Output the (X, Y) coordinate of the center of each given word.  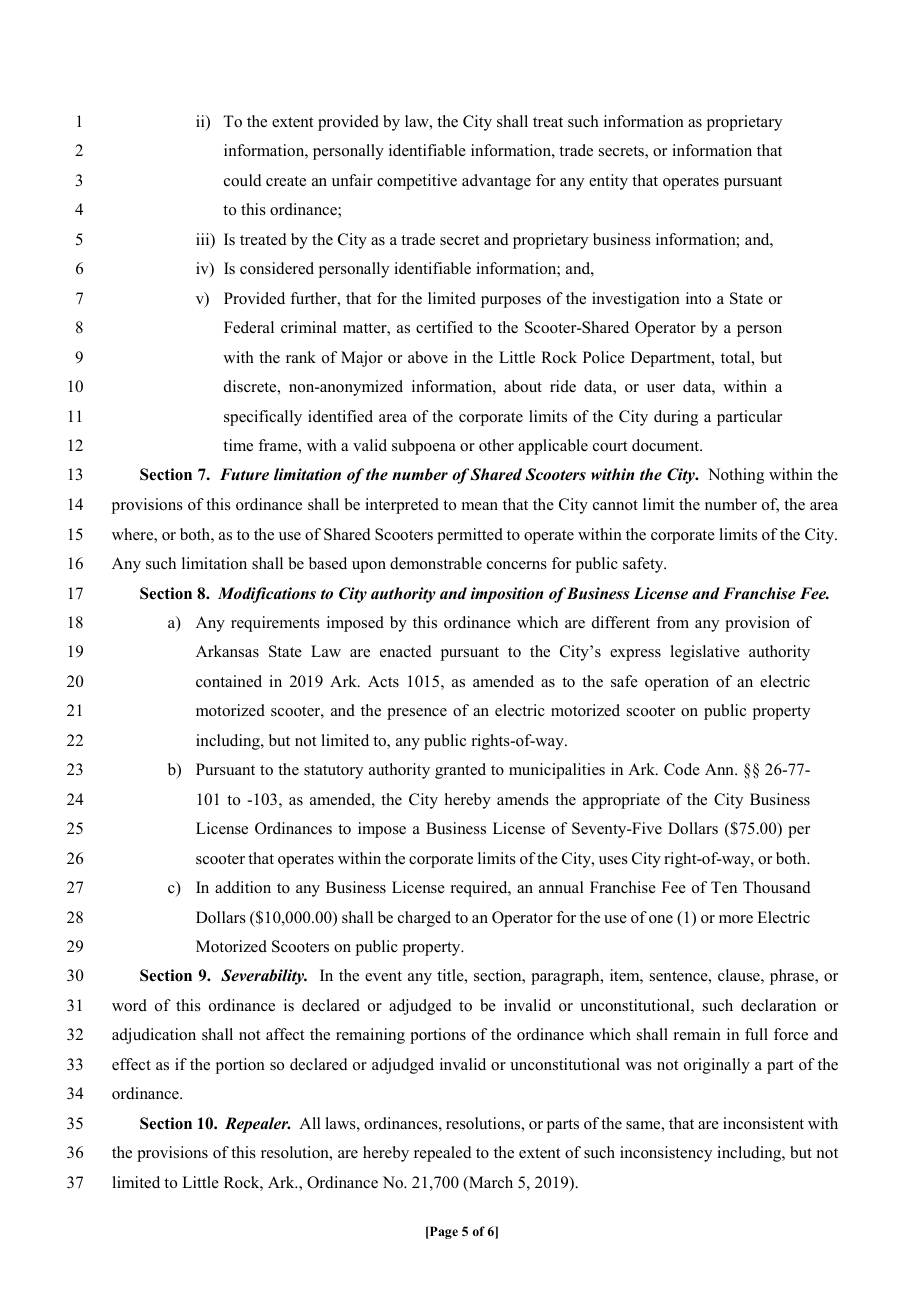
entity (608, 182)
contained (229, 681)
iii (204, 240)
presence (417, 714)
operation (677, 683)
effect (131, 1064)
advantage (496, 182)
